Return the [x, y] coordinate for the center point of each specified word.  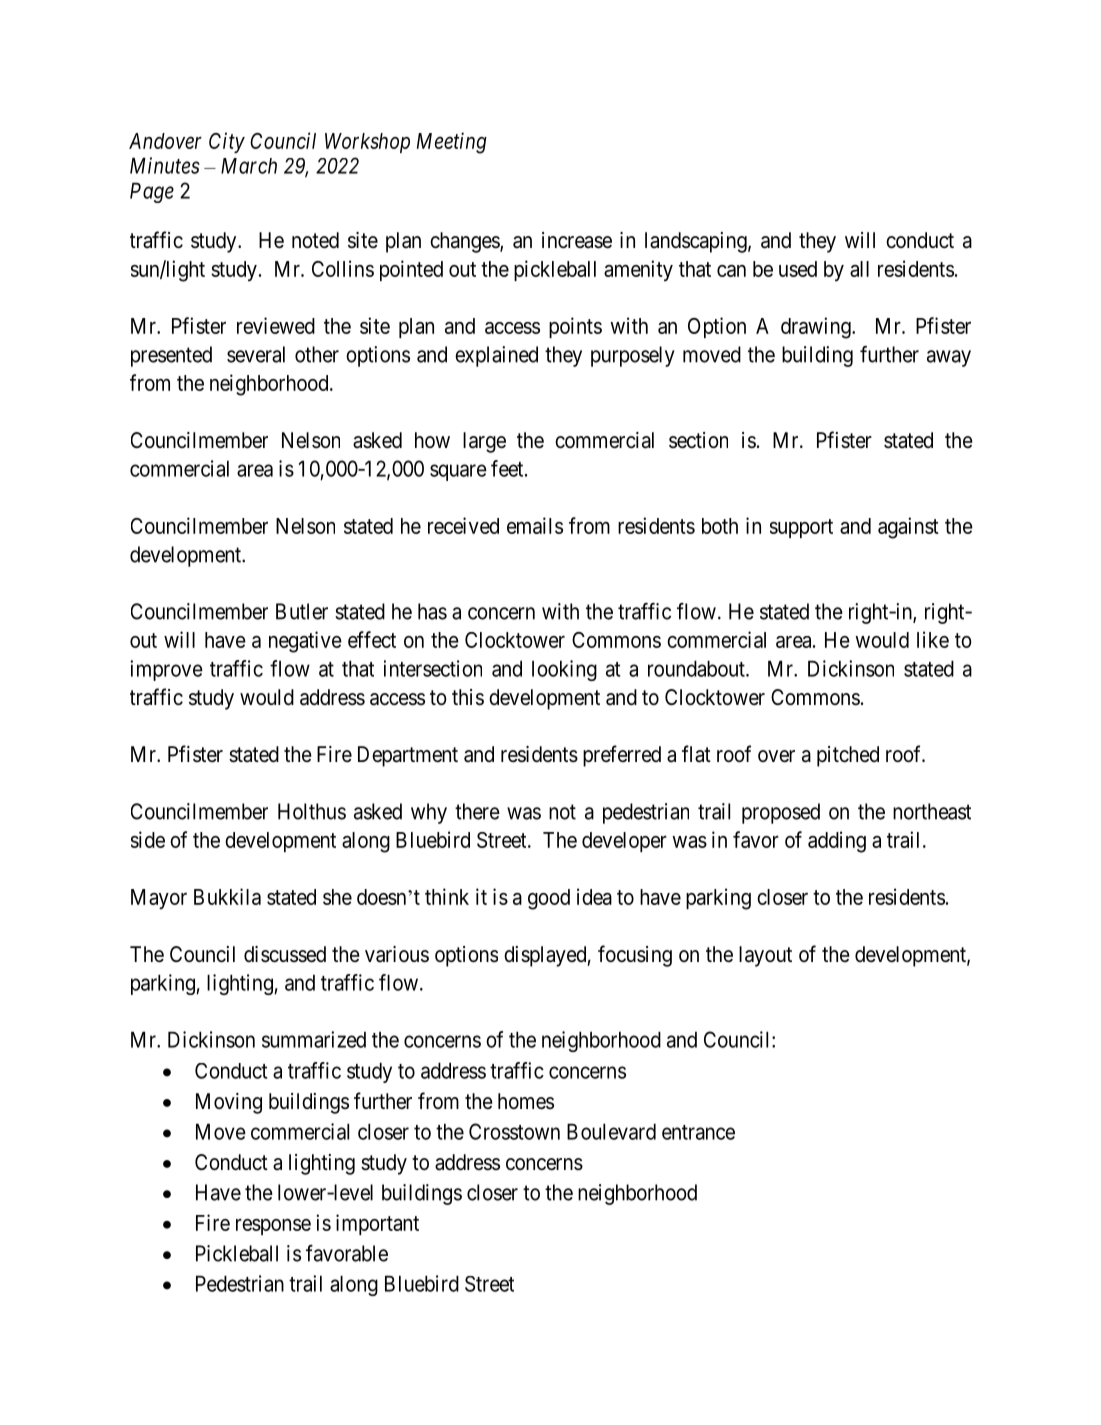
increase [577, 240]
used [798, 269]
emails [535, 525]
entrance [698, 1132]
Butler [302, 611]
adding [837, 842]
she [337, 897]
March [249, 166]
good [549, 899]
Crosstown [514, 1131]
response [273, 1227]
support [801, 528]
